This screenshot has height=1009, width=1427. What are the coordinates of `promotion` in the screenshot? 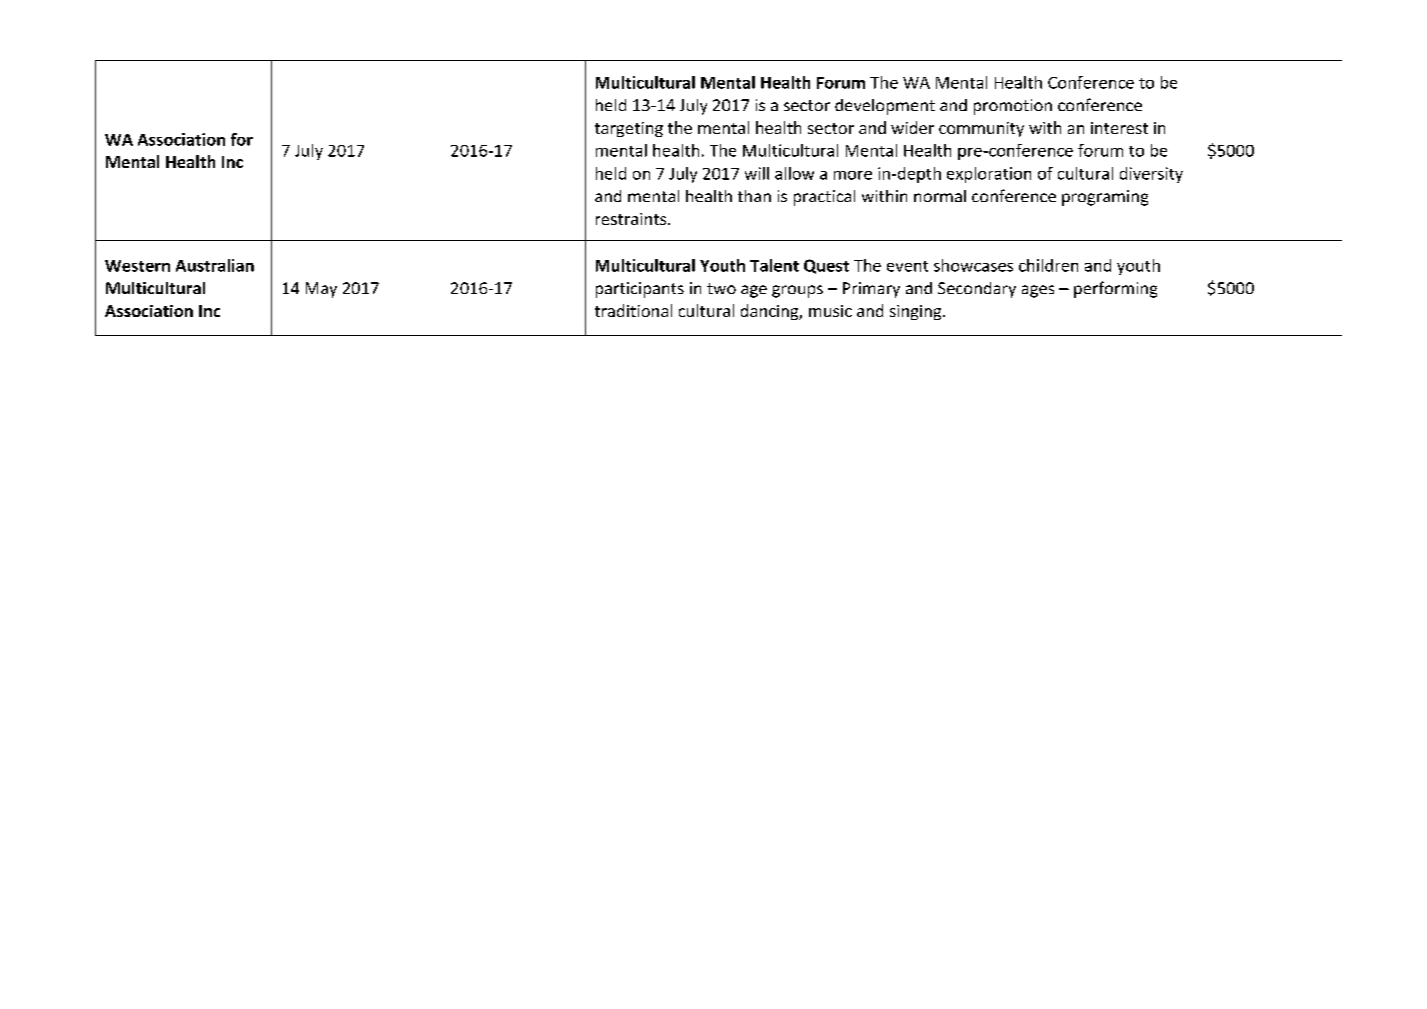 It's located at (1013, 107).
